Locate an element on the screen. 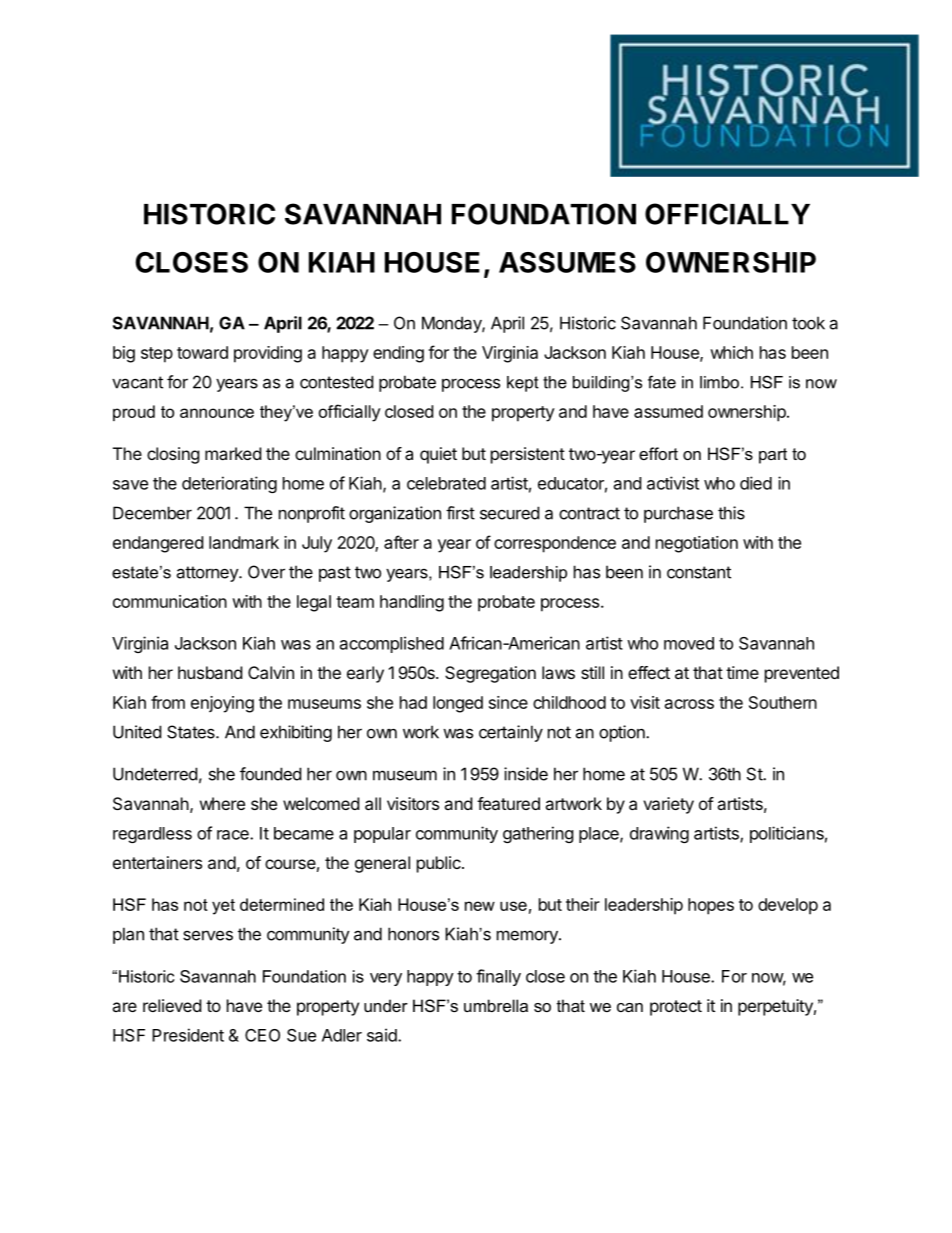 The width and height of the screenshot is (952, 1233). first is located at coordinates (460, 513).
